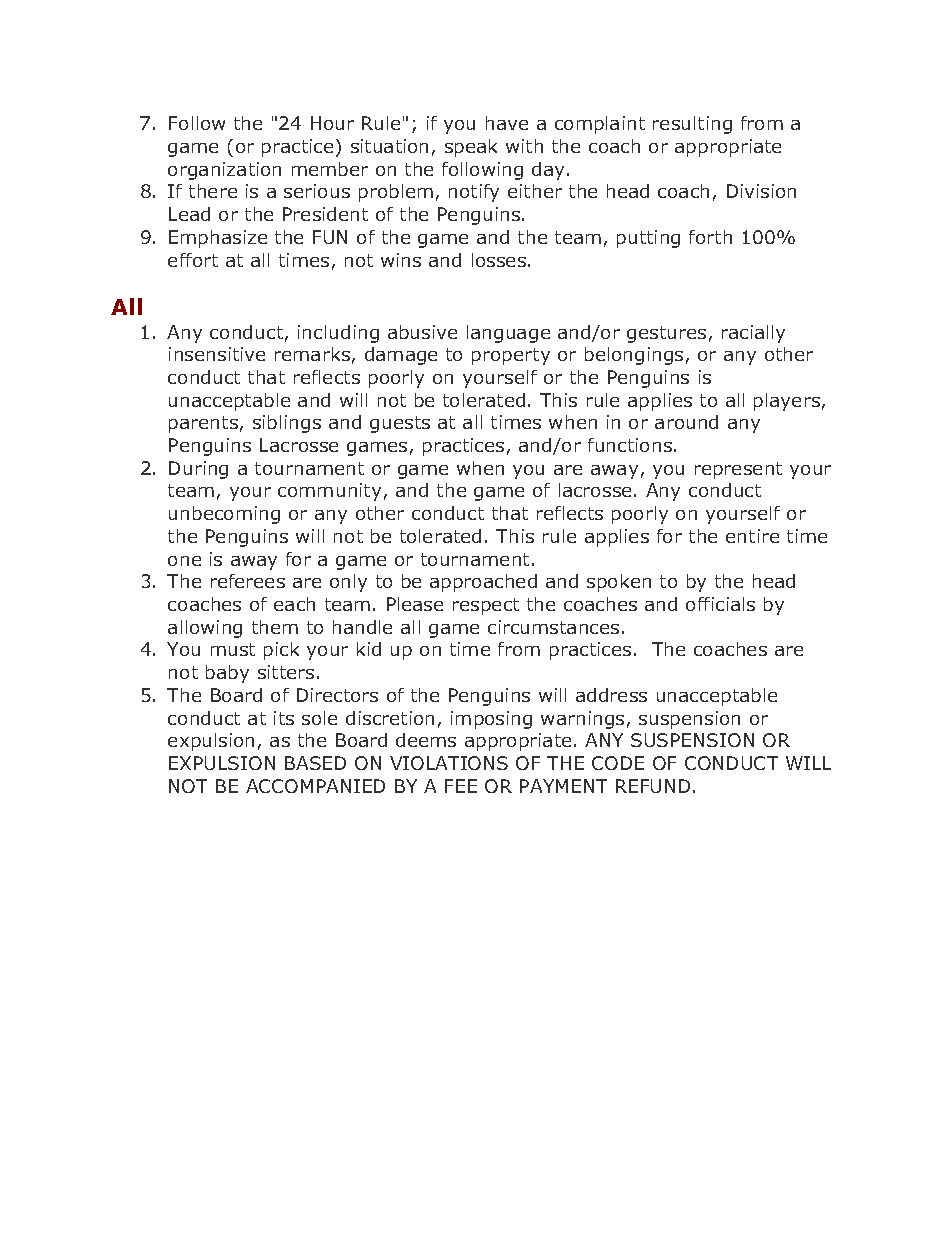 The width and height of the screenshot is (952, 1233). What do you see at coordinates (287, 424) in the screenshot?
I see `siblings` at bounding box center [287, 424].
